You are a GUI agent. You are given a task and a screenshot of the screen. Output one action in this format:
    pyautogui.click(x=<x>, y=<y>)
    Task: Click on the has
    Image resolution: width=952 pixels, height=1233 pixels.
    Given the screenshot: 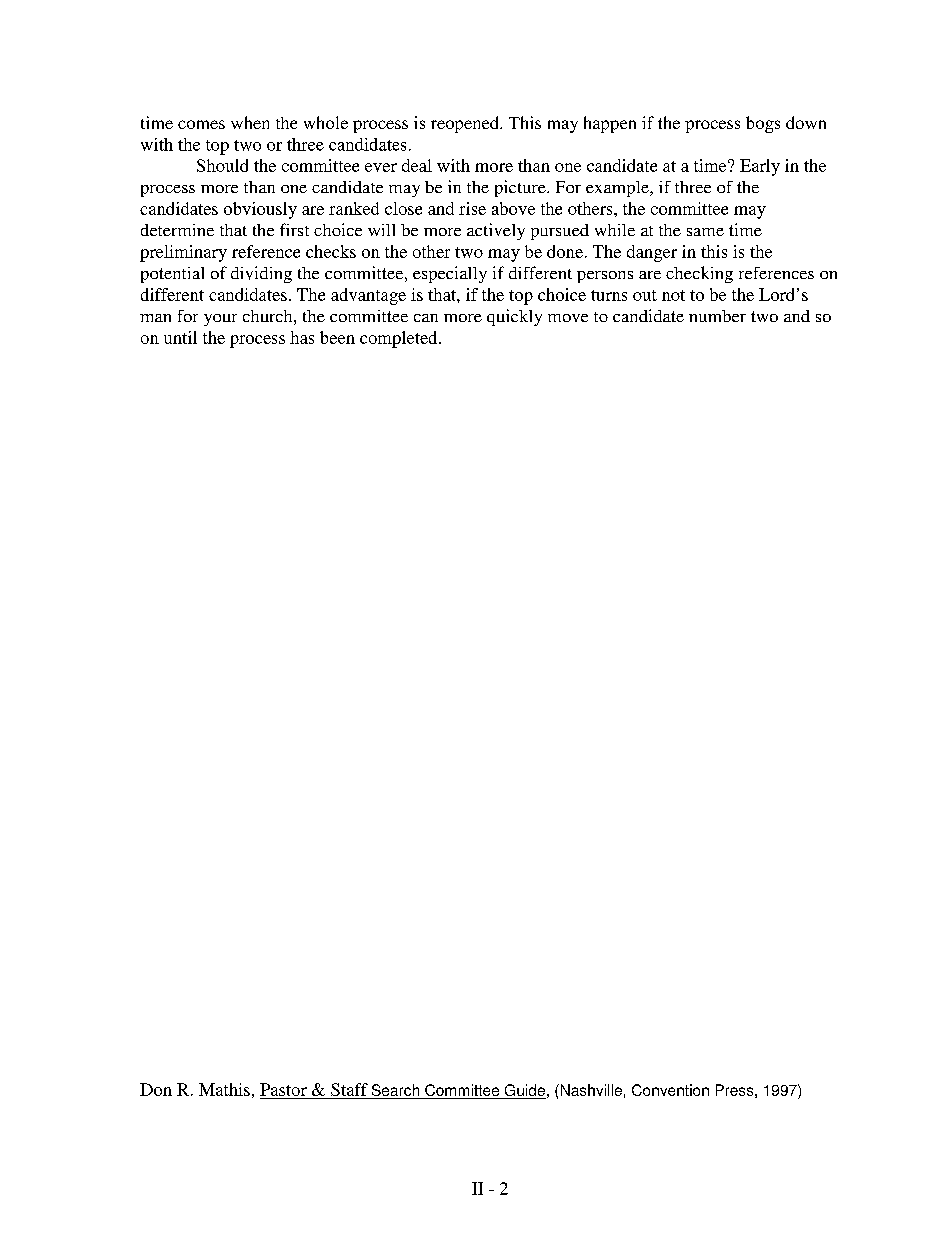 What is the action you would take?
    pyautogui.click(x=302, y=337)
